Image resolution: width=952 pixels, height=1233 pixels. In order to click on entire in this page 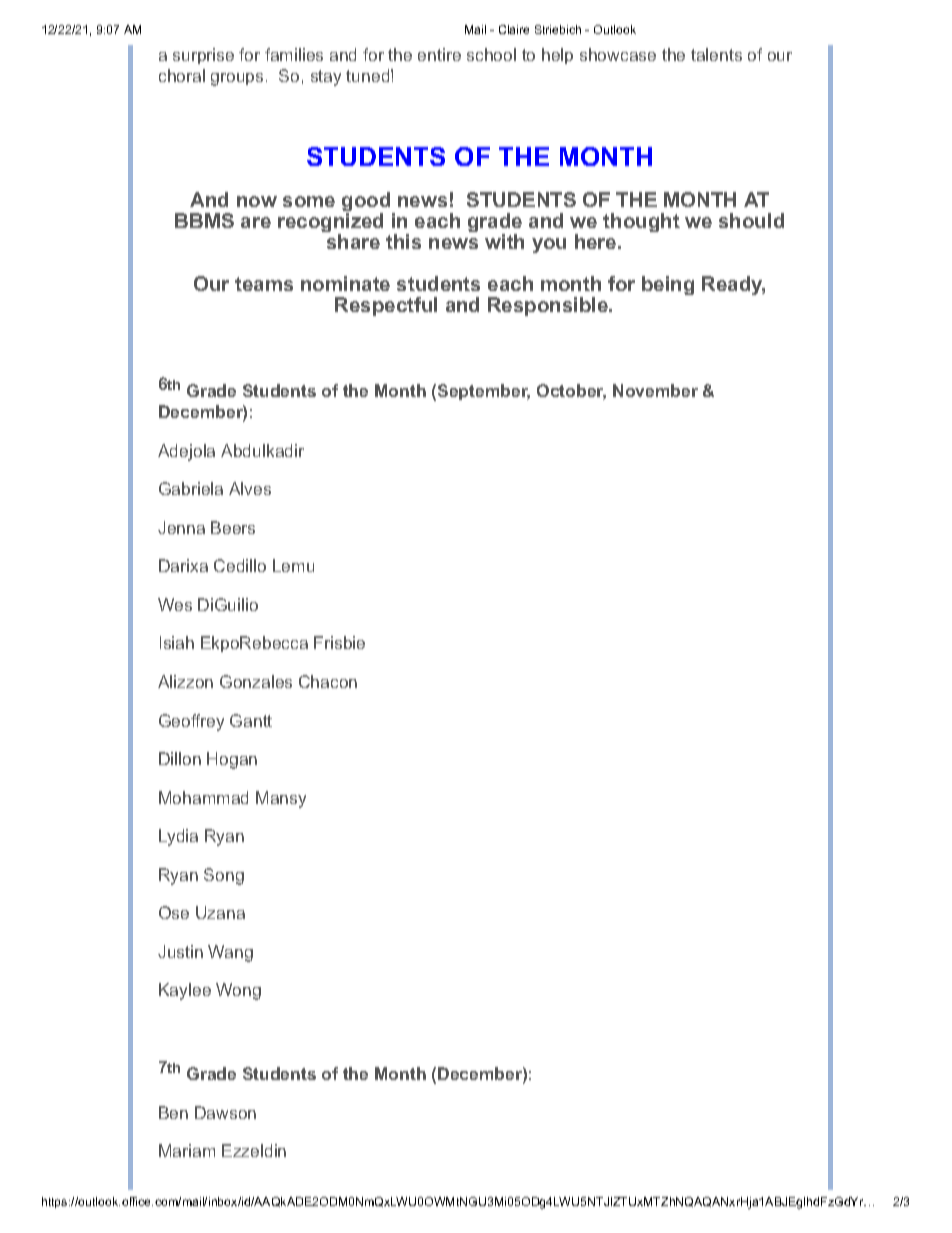, I will do `click(439, 54)`.
